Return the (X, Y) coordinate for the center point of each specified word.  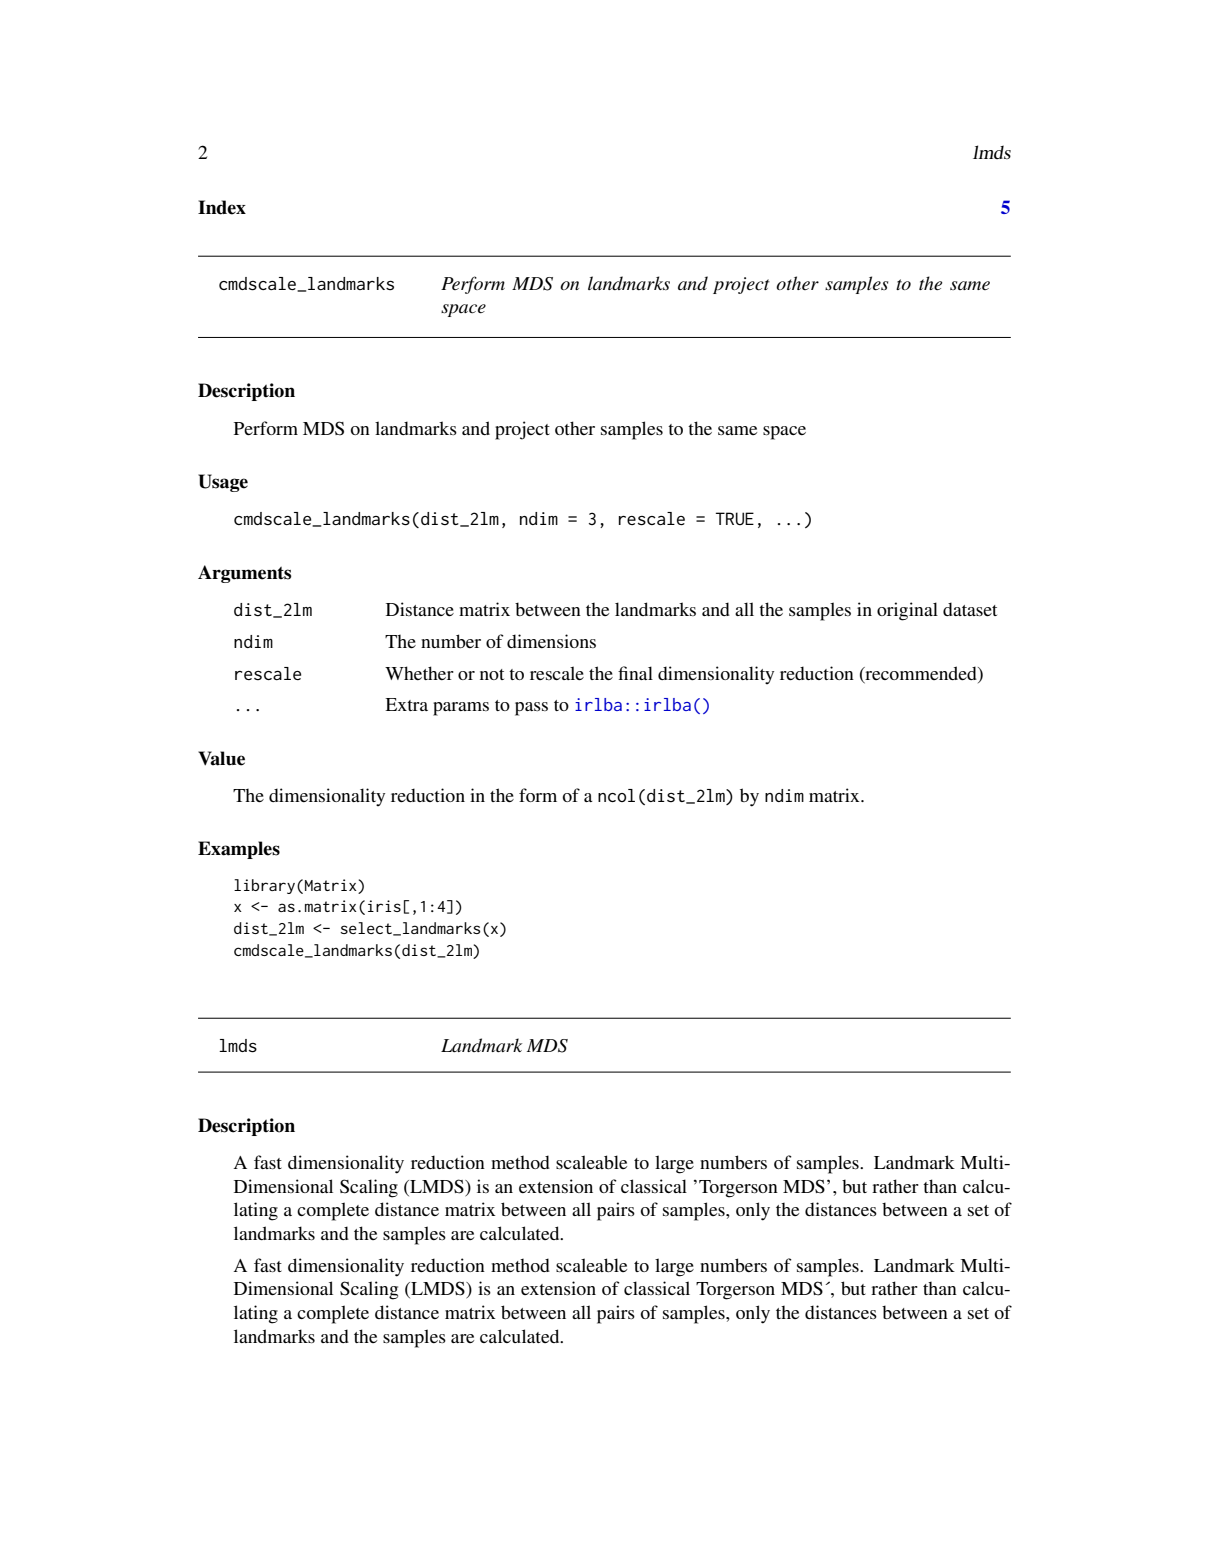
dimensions (551, 641)
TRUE (735, 519)
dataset (970, 609)
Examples (239, 850)
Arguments (244, 574)
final (635, 673)
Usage (223, 483)
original (907, 611)
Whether (419, 673)
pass (531, 709)
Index (222, 207)
